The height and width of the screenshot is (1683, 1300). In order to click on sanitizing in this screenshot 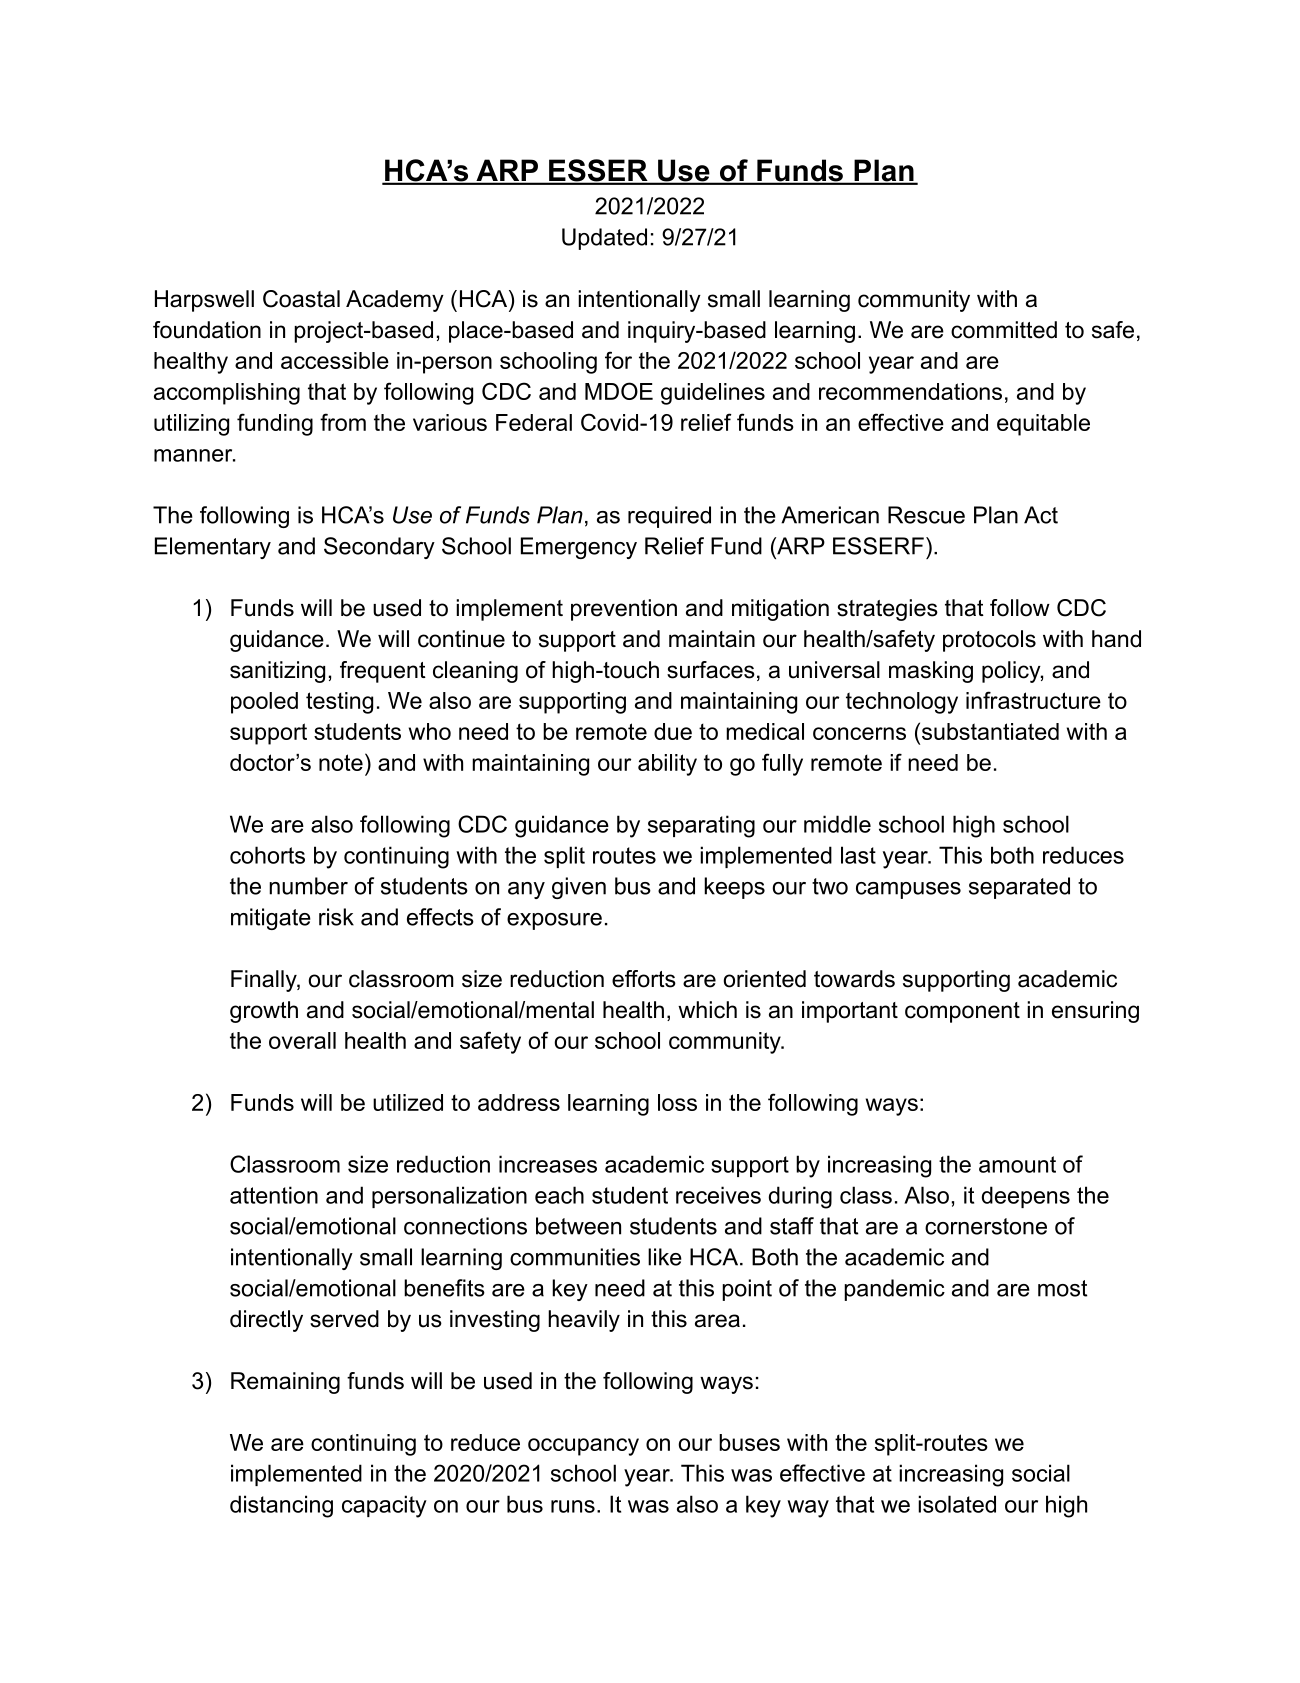, I will do `click(277, 672)`.
